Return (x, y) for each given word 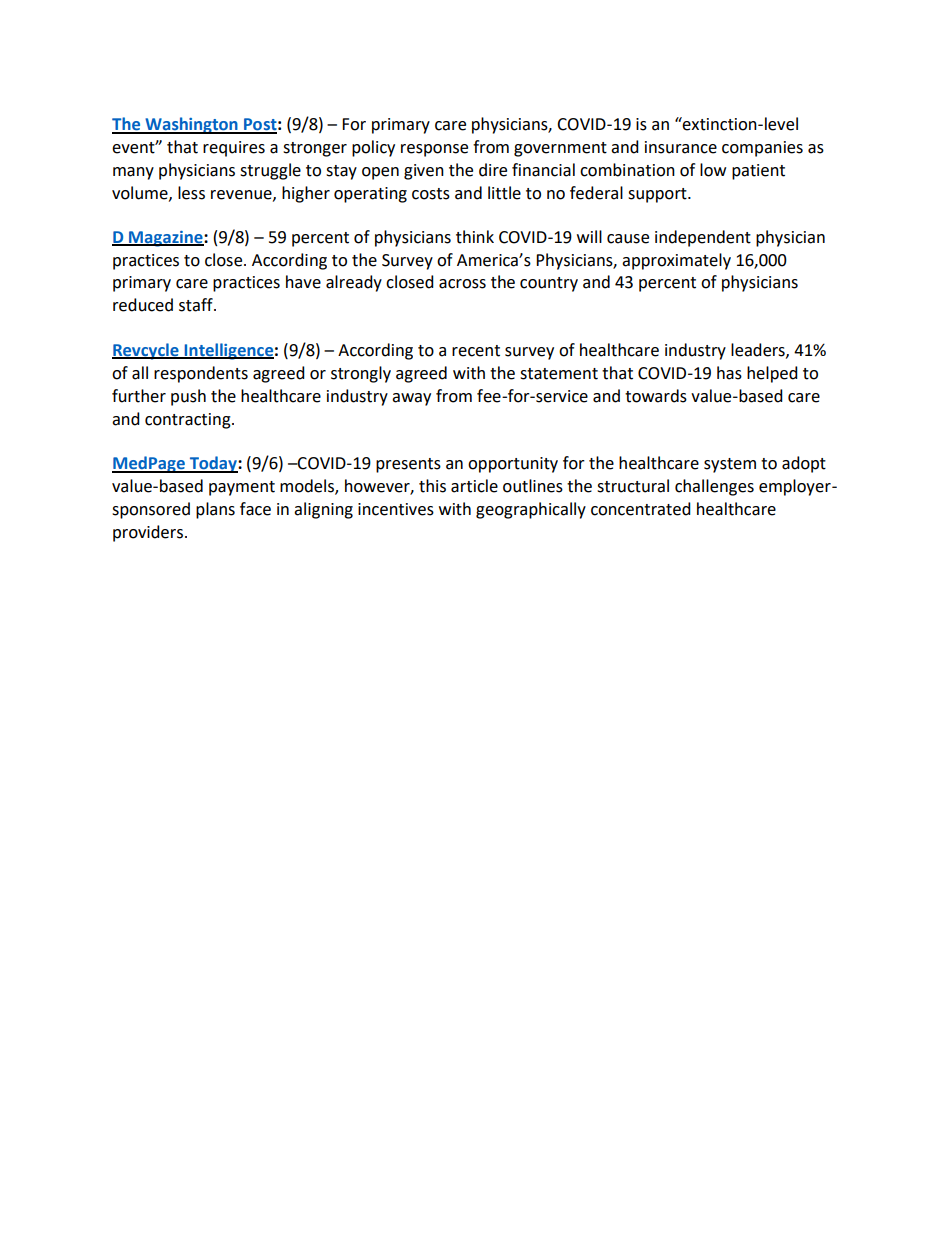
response (434, 150)
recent (476, 351)
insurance (681, 147)
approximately (676, 261)
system (730, 465)
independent (703, 238)
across (462, 284)
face (255, 509)
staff (197, 305)
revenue (242, 195)
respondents (201, 374)
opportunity (513, 465)
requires (234, 149)
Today (213, 464)
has (729, 373)
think (475, 237)
